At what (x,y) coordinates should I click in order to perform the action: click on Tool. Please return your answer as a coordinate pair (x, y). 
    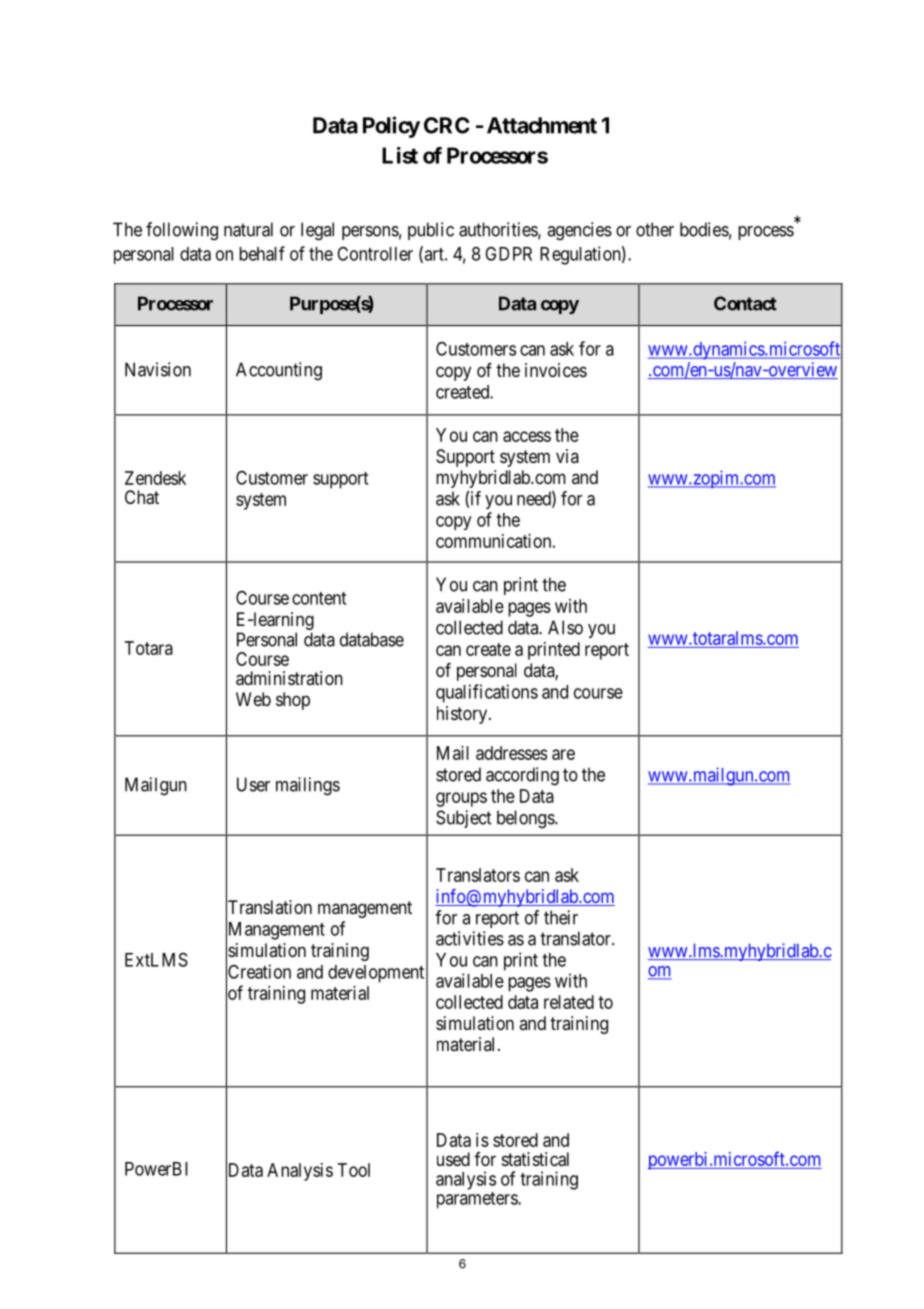
    Looking at the image, I should click on (354, 1170).
